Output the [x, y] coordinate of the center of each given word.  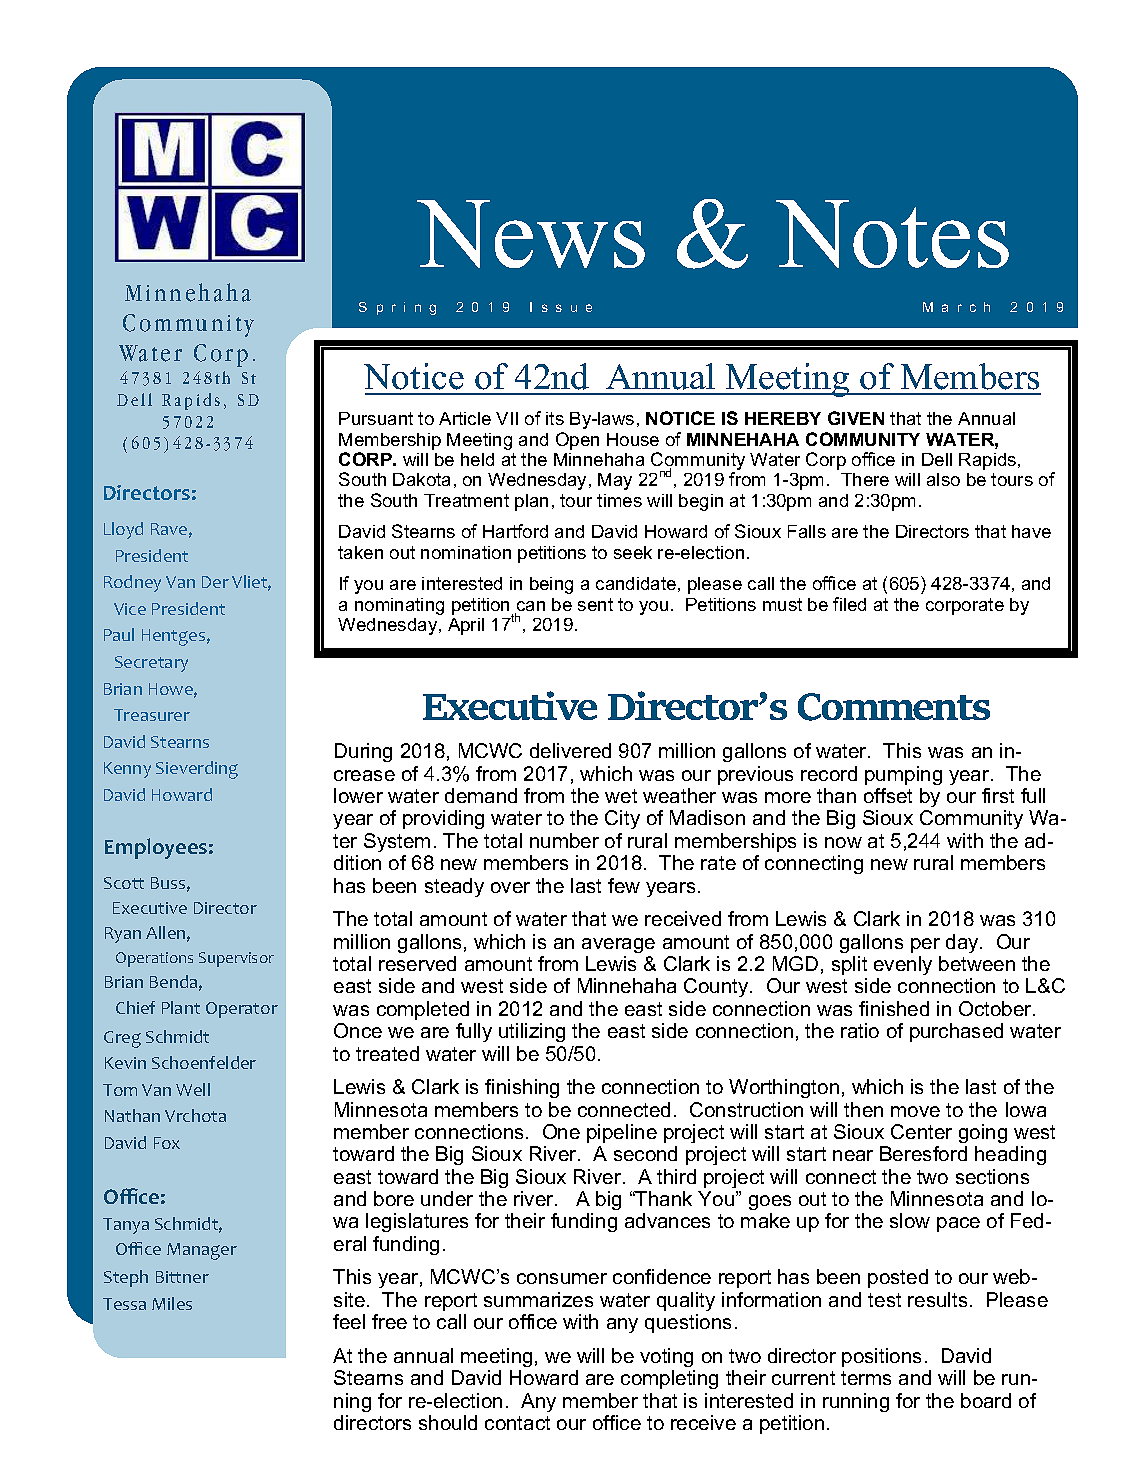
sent [595, 604]
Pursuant [376, 418]
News [531, 234]
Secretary [151, 664]
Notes [892, 234]
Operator [242, 1010]
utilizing [532, 1032]
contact [517, 1423]
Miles [172, 1303]
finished [894, 1008]
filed [849, 604]
